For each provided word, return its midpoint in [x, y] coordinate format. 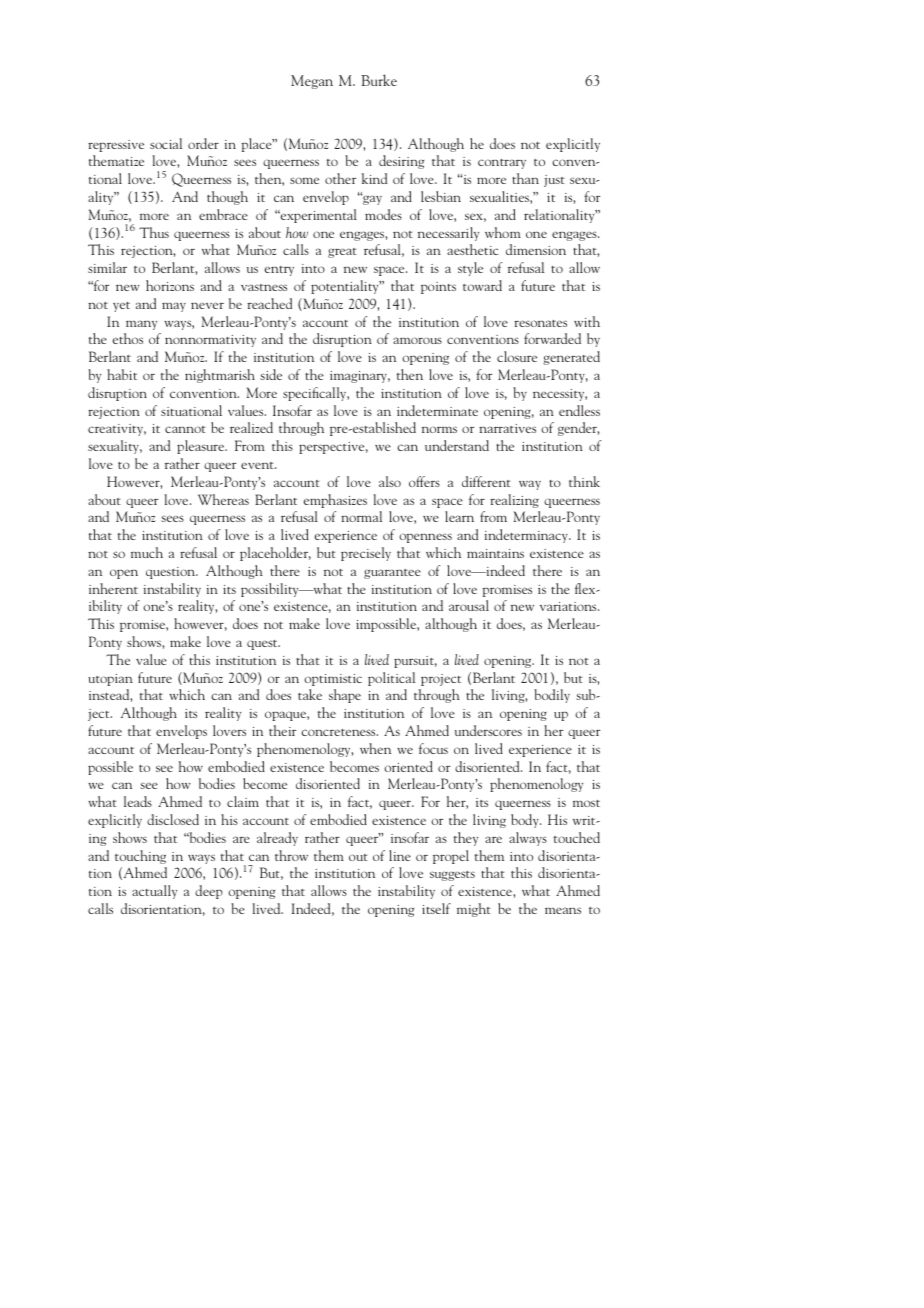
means [563, 910]
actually [154, 892]
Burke [379, 80]
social [166, 143]
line [400, 855]
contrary [502, 164]
